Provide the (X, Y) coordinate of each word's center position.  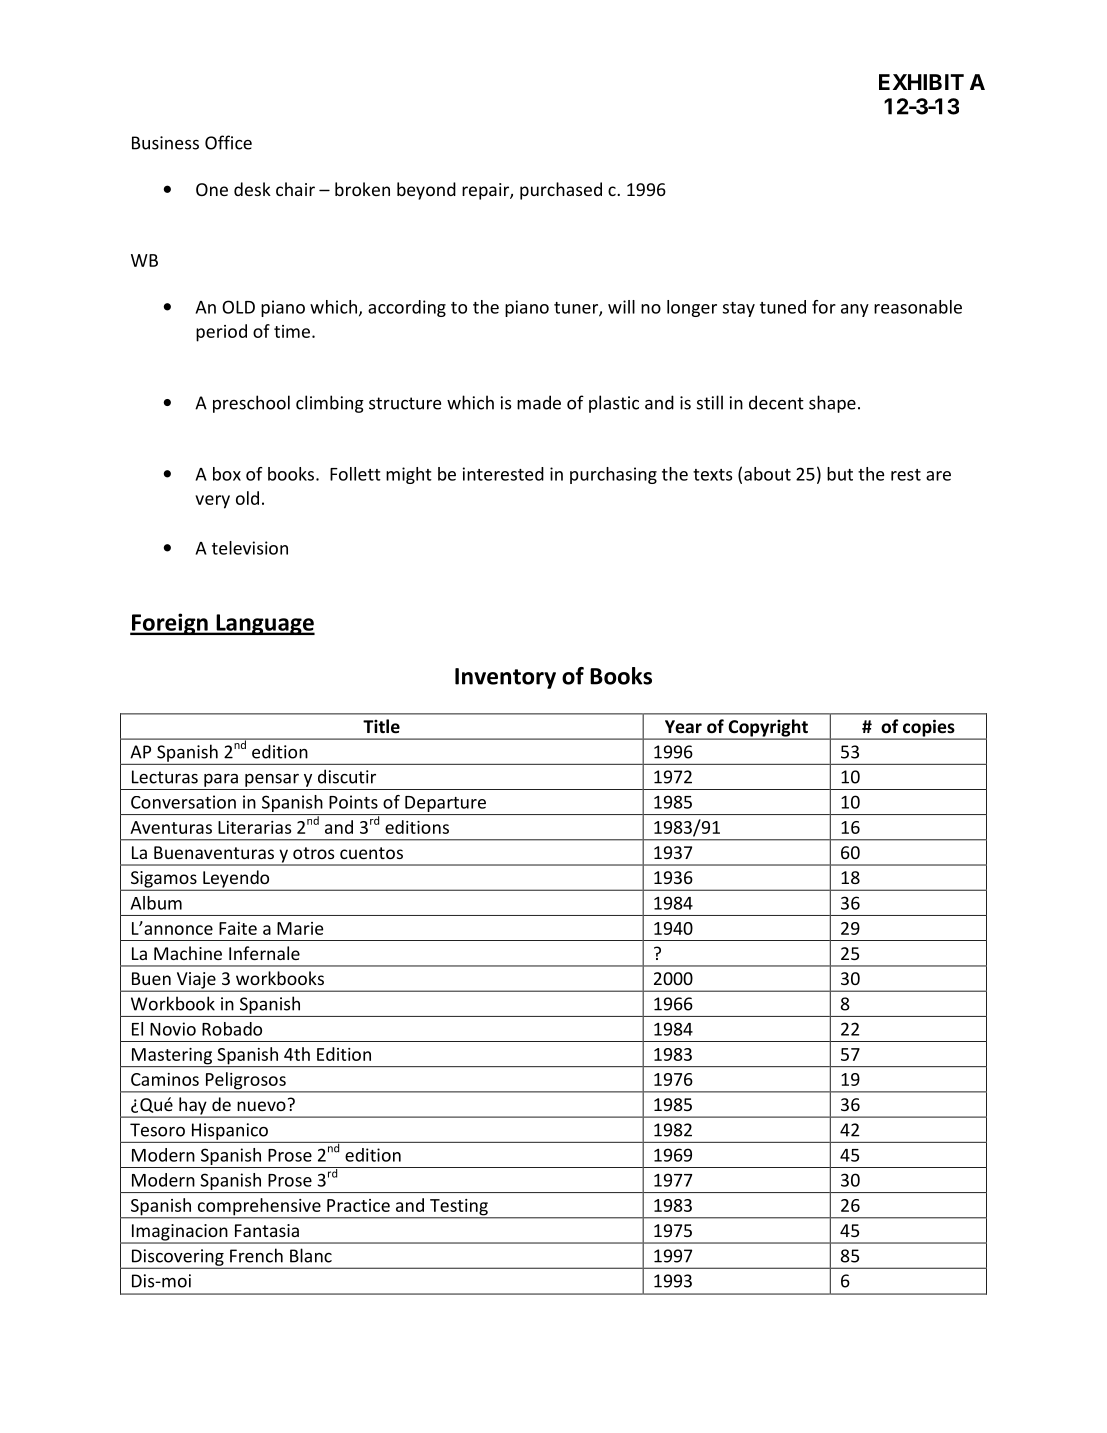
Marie (300, 928)
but (840, 474)
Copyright (768, 729)
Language (264, 624)
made (539, 402)
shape (832, 404)
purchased (561, 191)
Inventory (505, 678)
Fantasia (267, 1230)
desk (252, 189)
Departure (445, 805)
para (221, 780)
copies (929, 729)
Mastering (171, 1057)
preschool (251, 404)
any (855, 310)
